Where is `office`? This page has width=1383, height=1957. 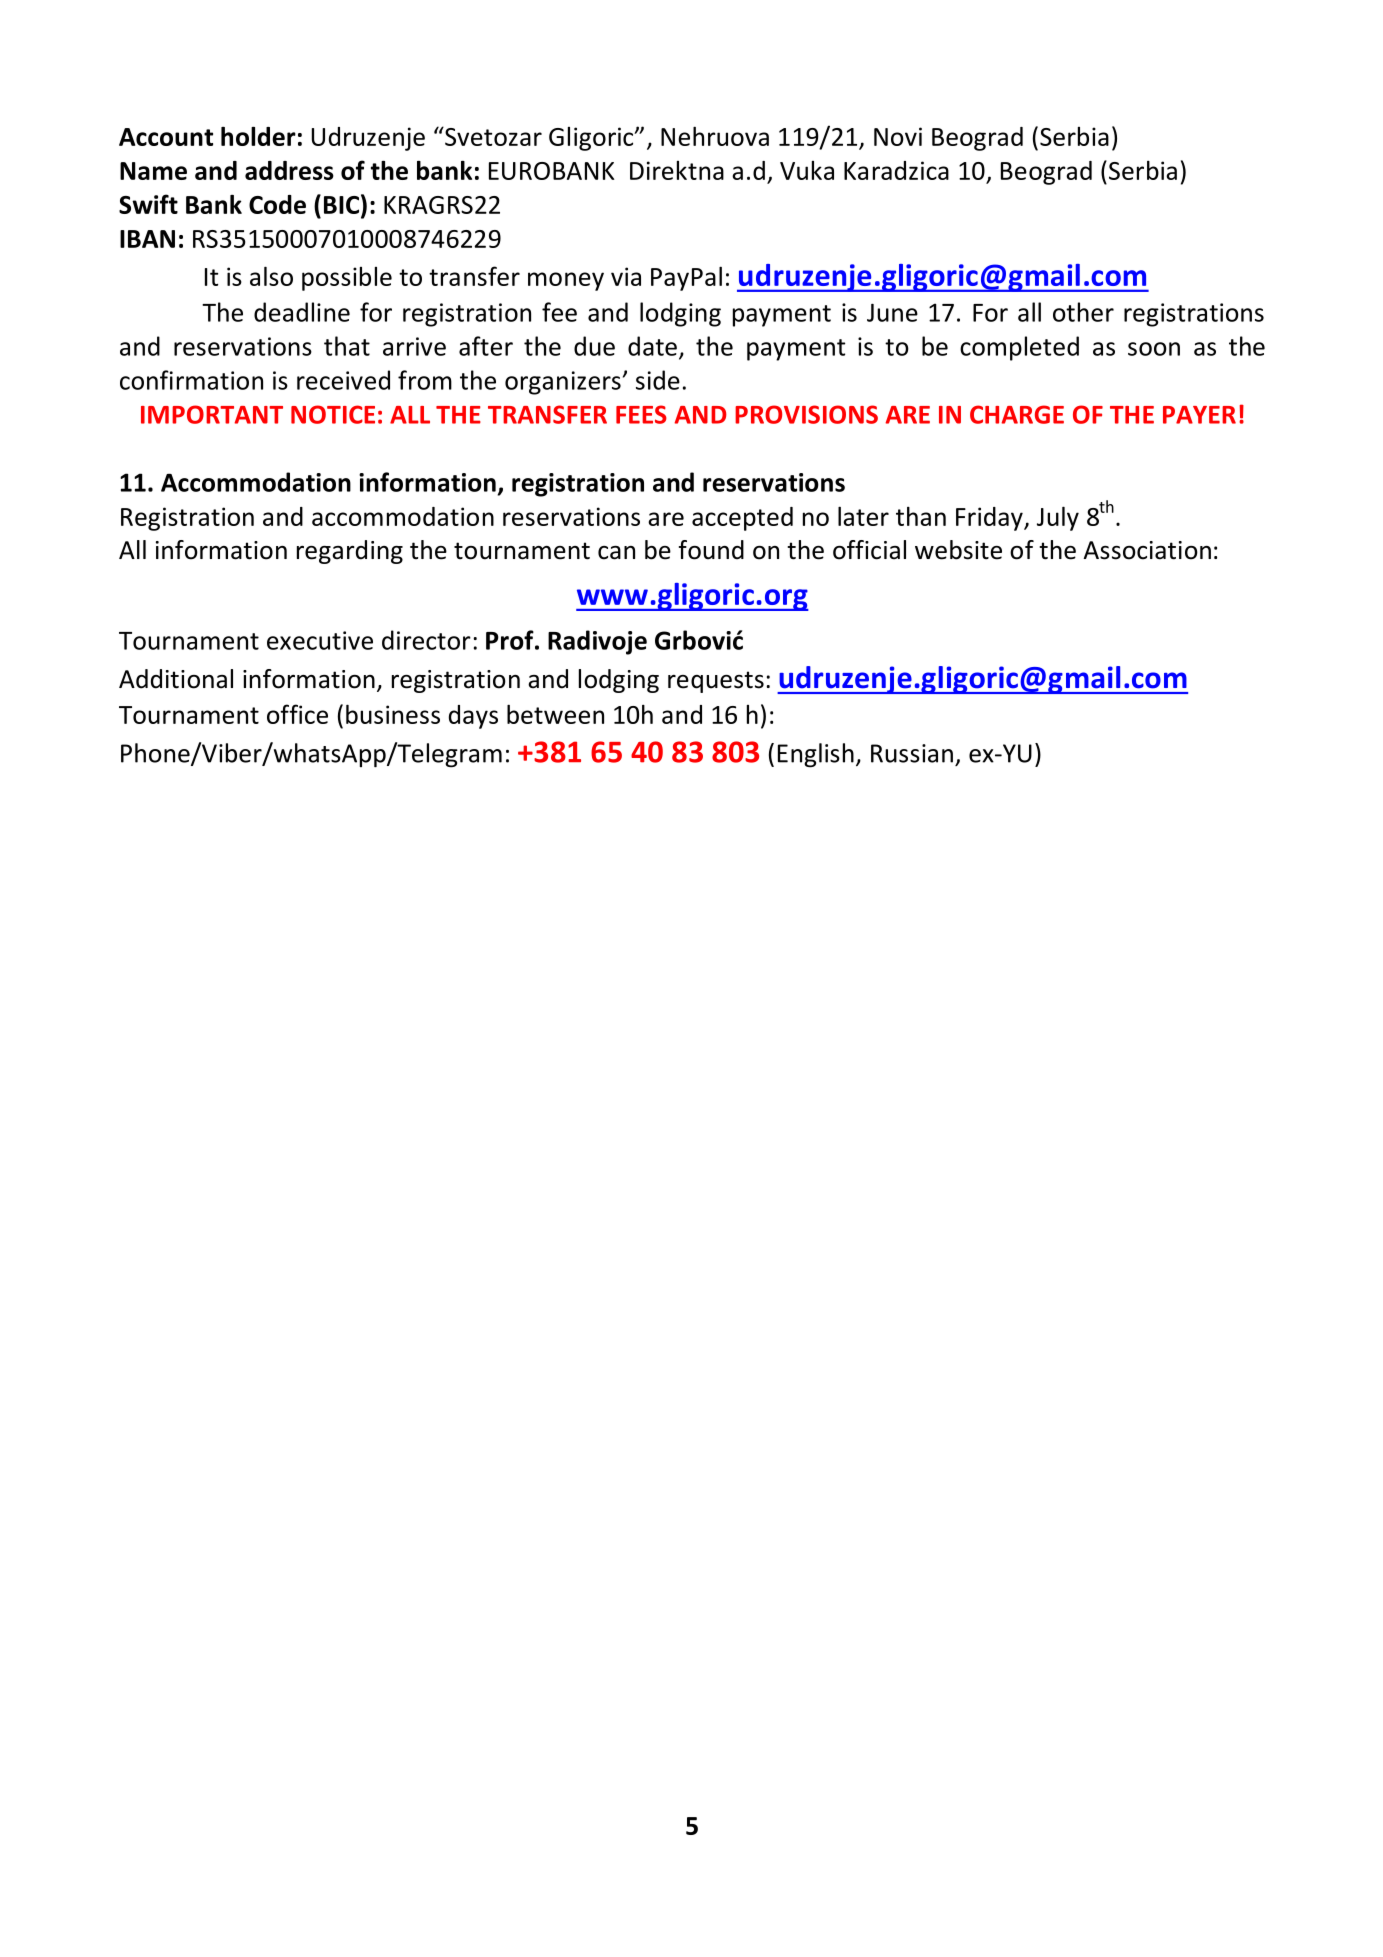
office is located at coordinates (297, 714).
